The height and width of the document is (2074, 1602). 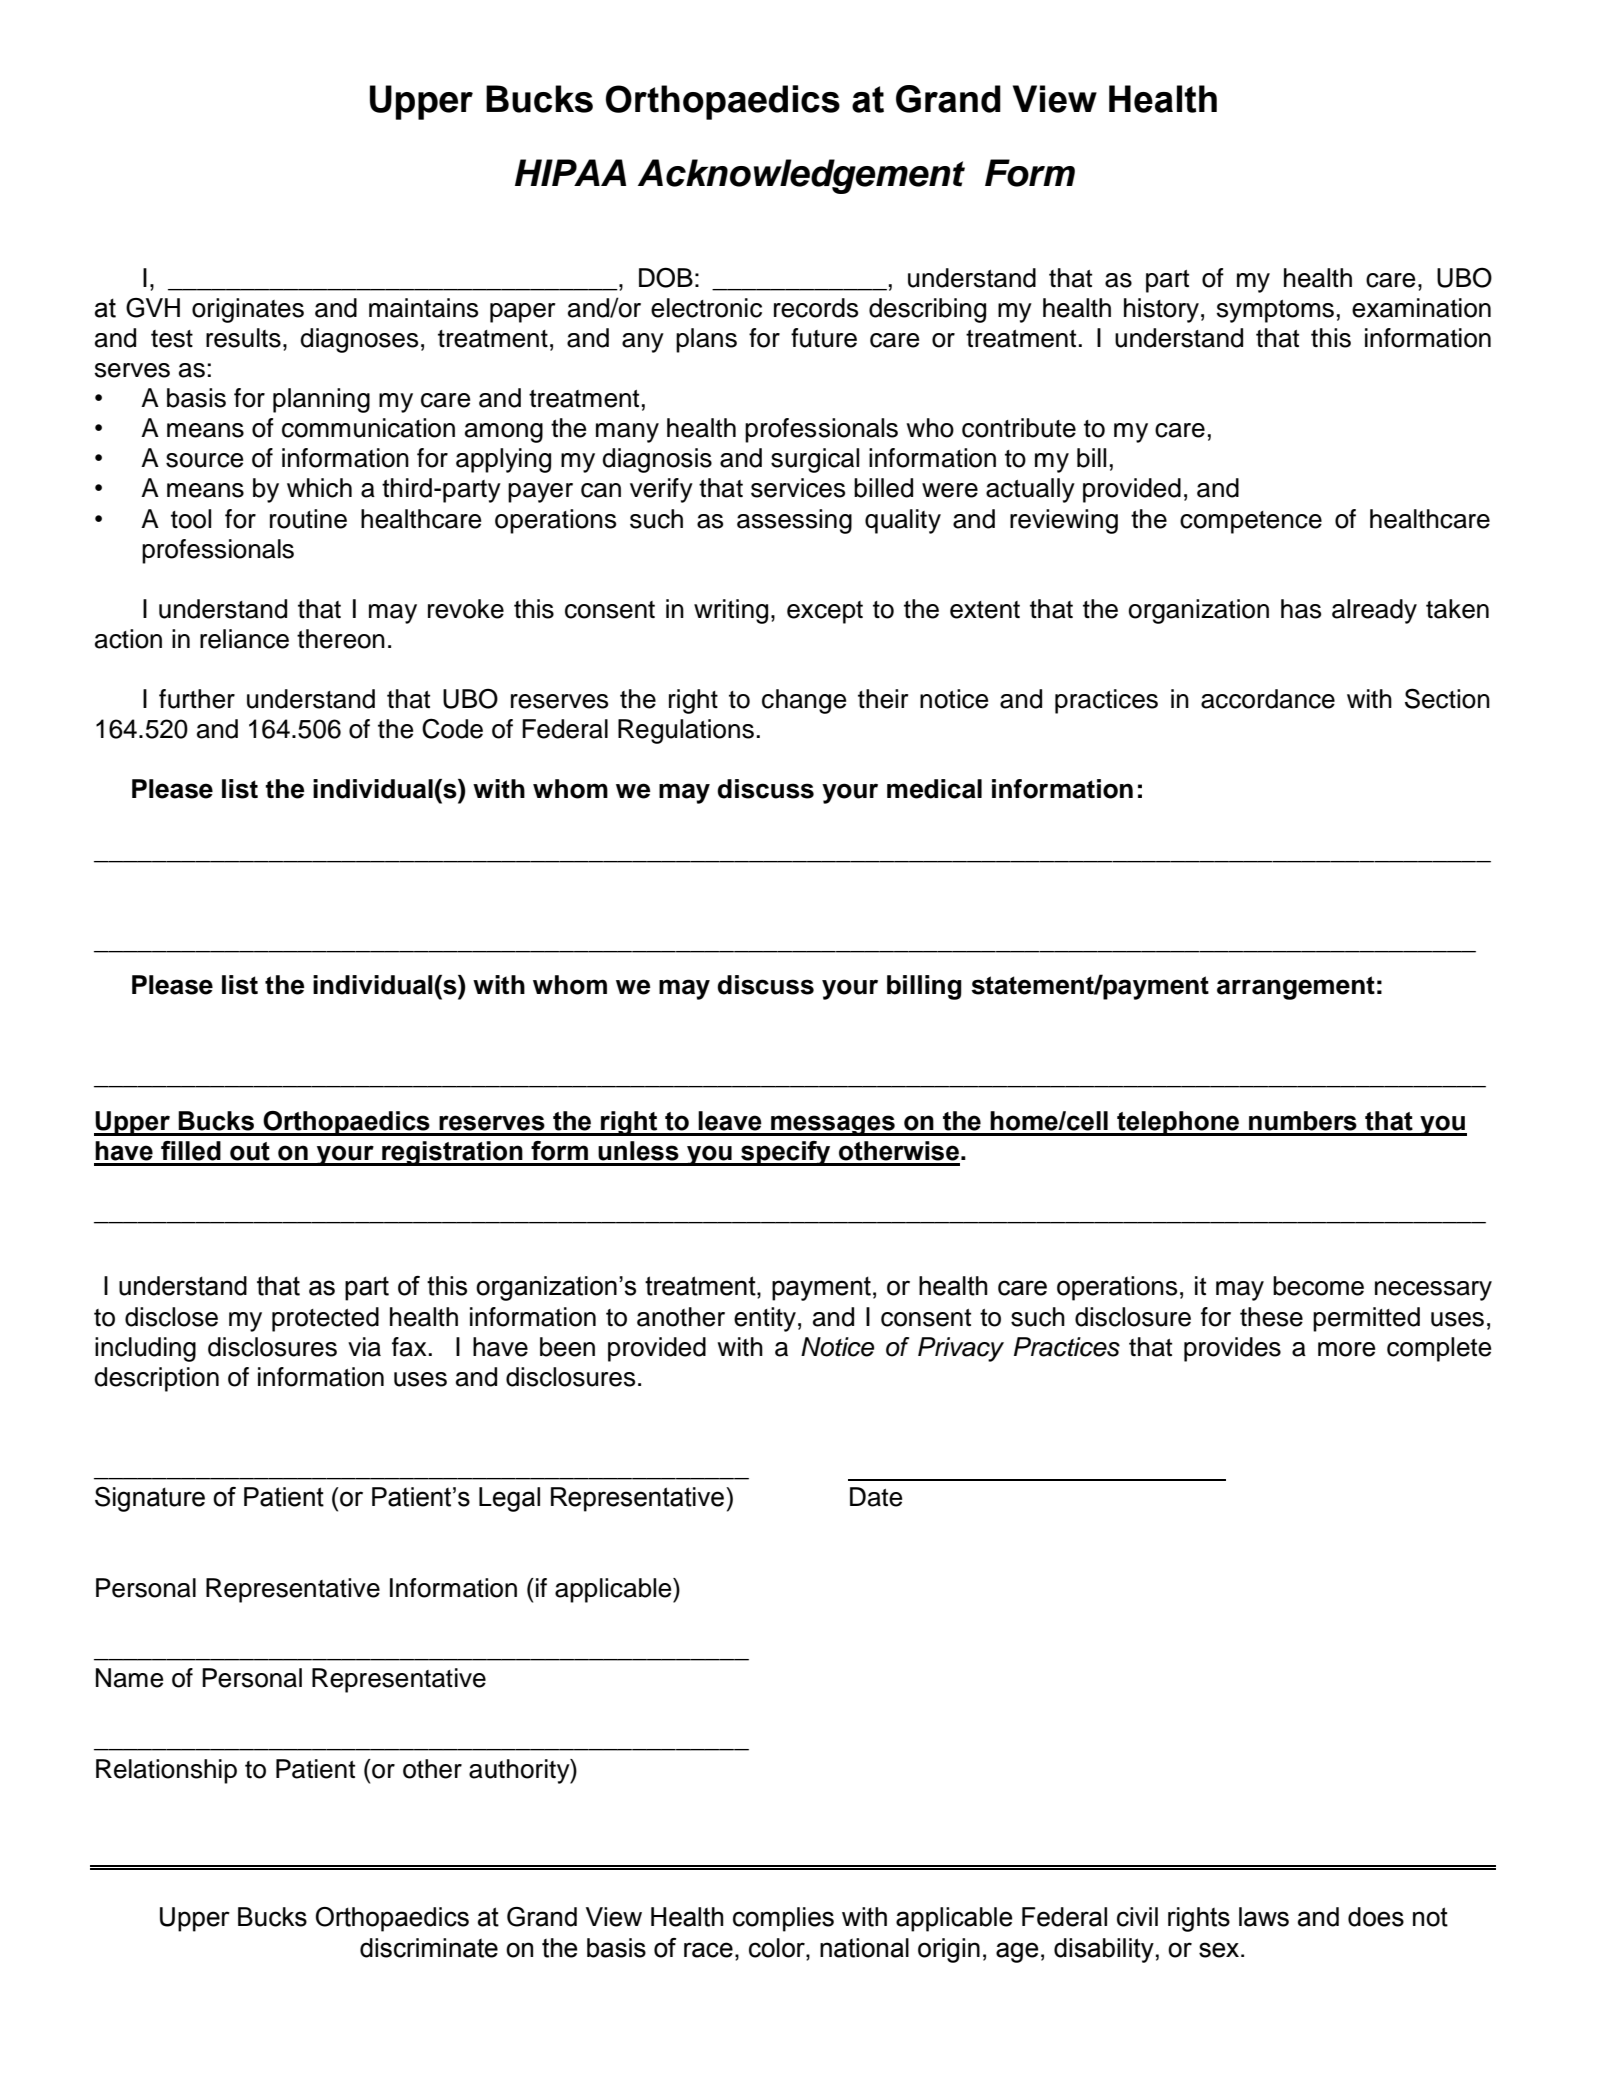 What do you see at coordinates (1303, 1121) in the document?
I see `numbers` at bounding box center [1303, 1121].
